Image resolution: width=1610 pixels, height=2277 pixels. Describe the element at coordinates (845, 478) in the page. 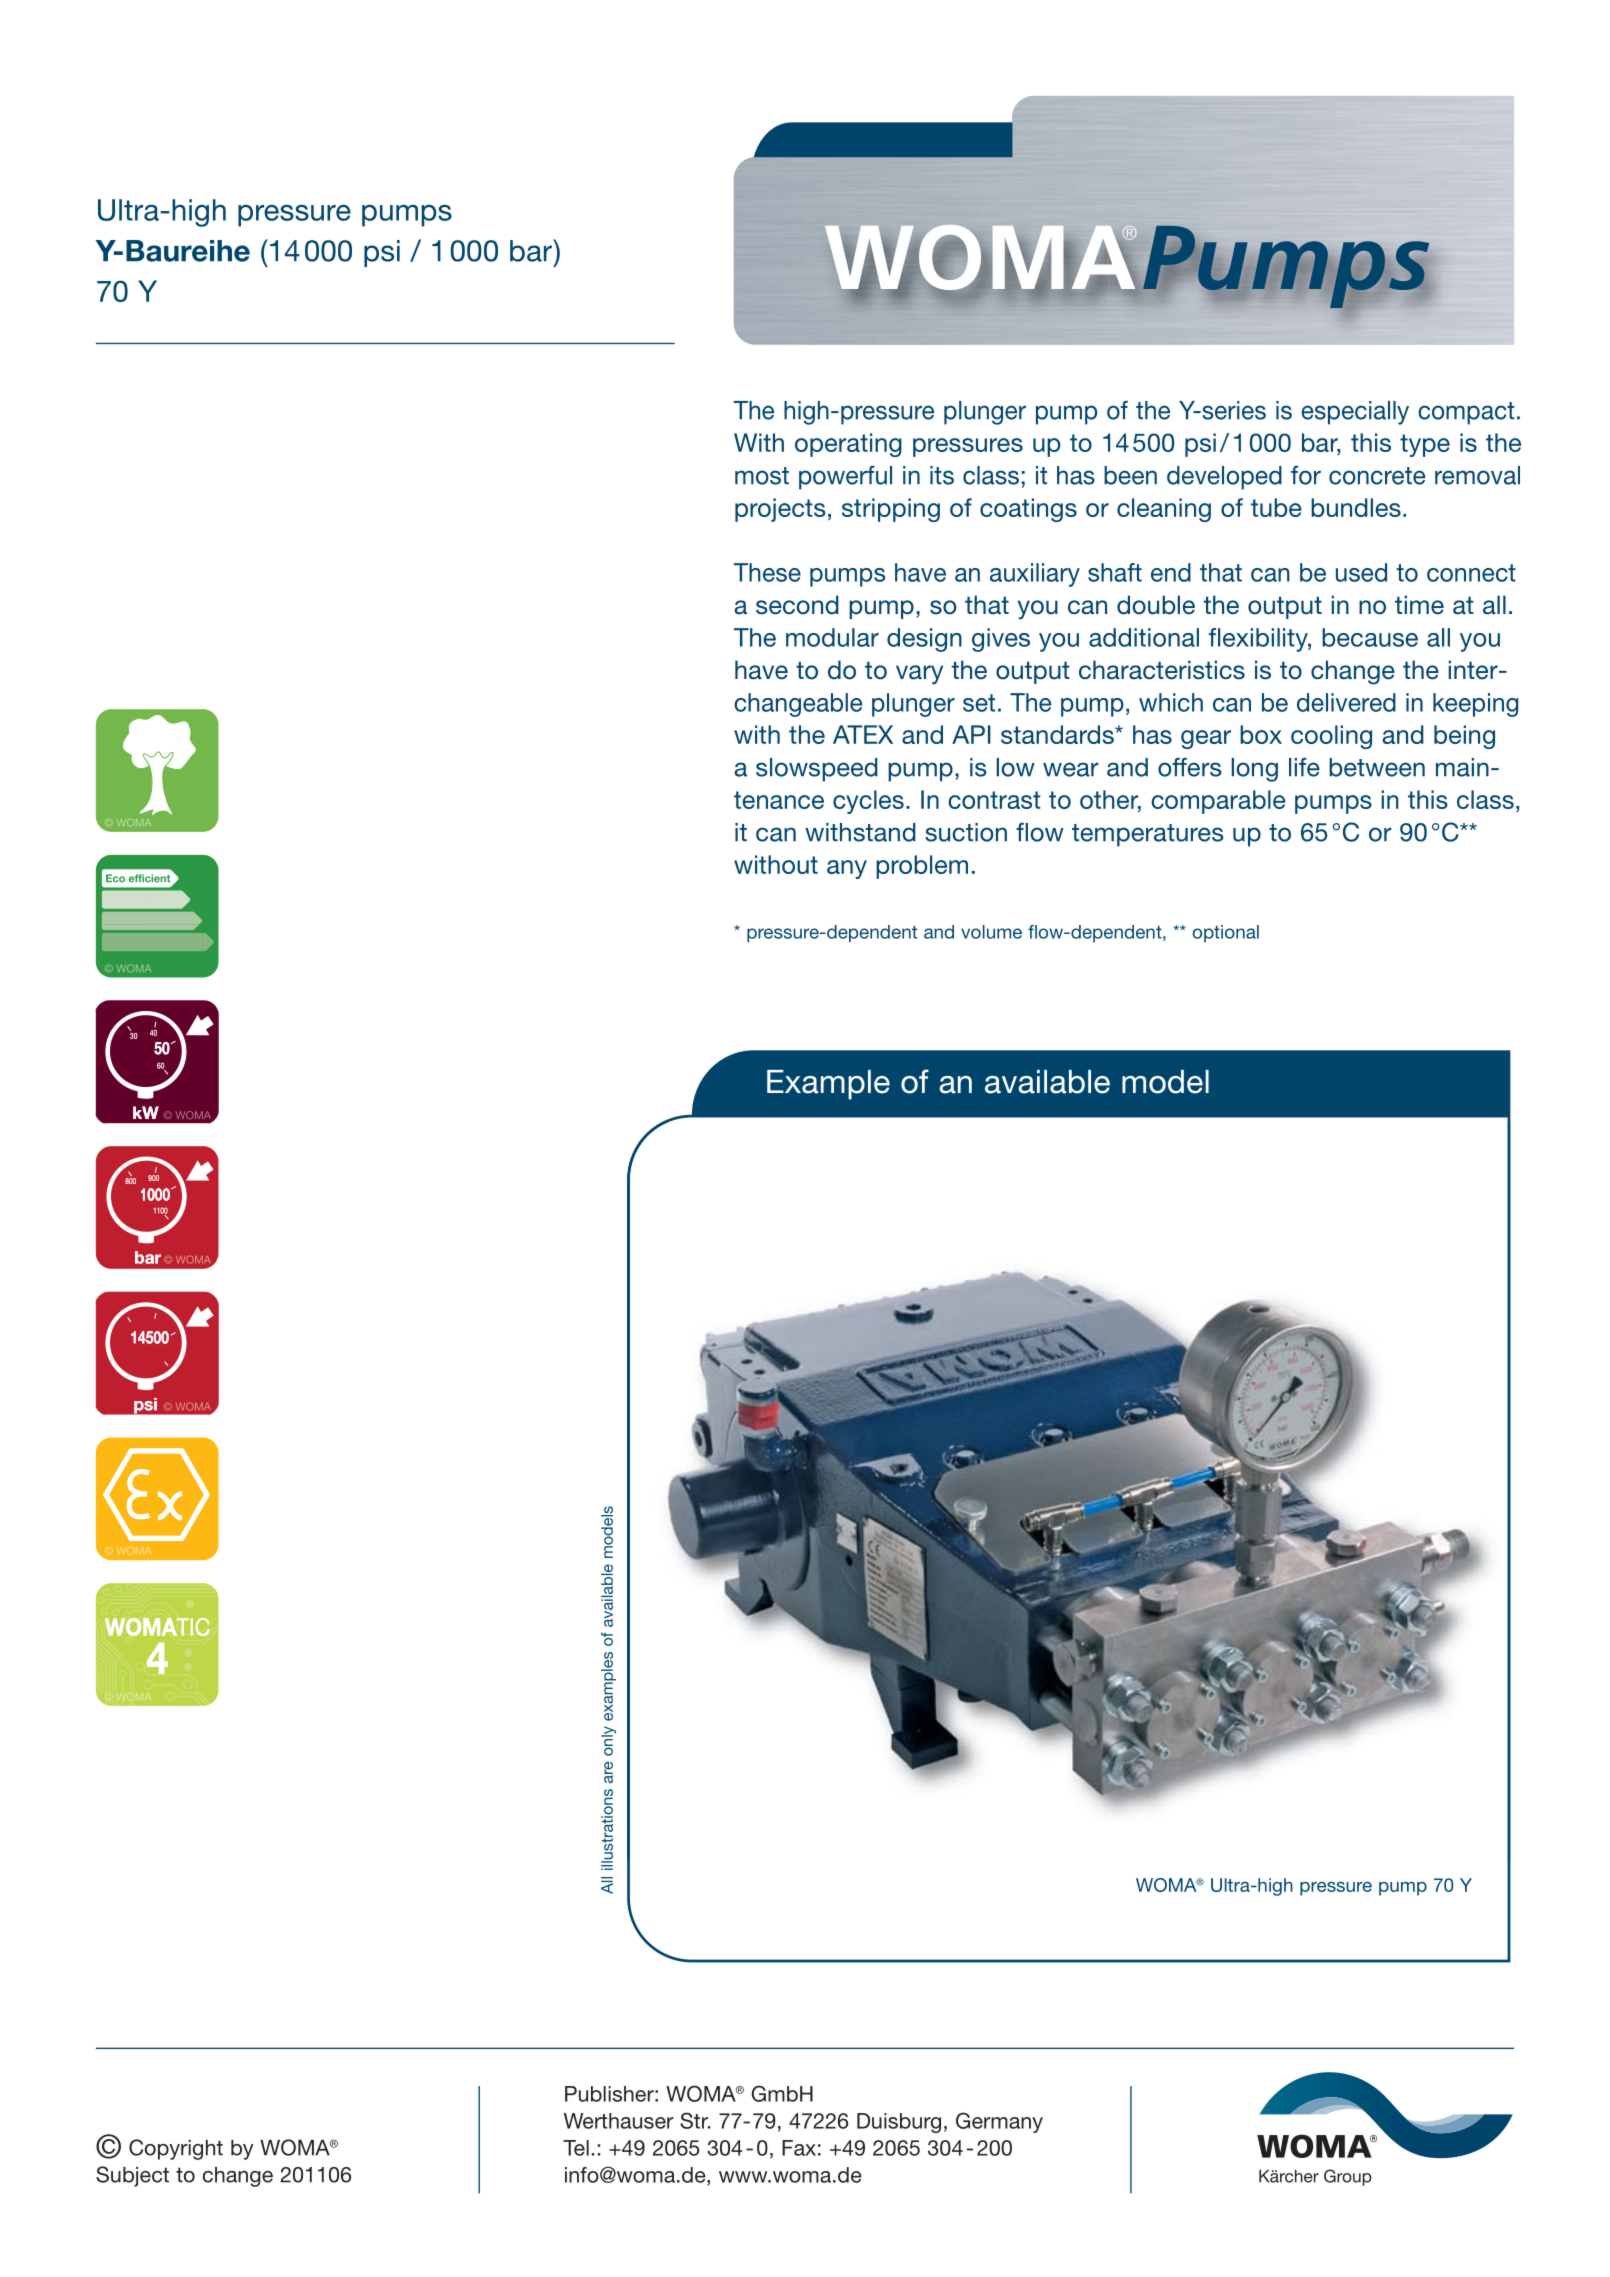

I see `powerful` at that location.
